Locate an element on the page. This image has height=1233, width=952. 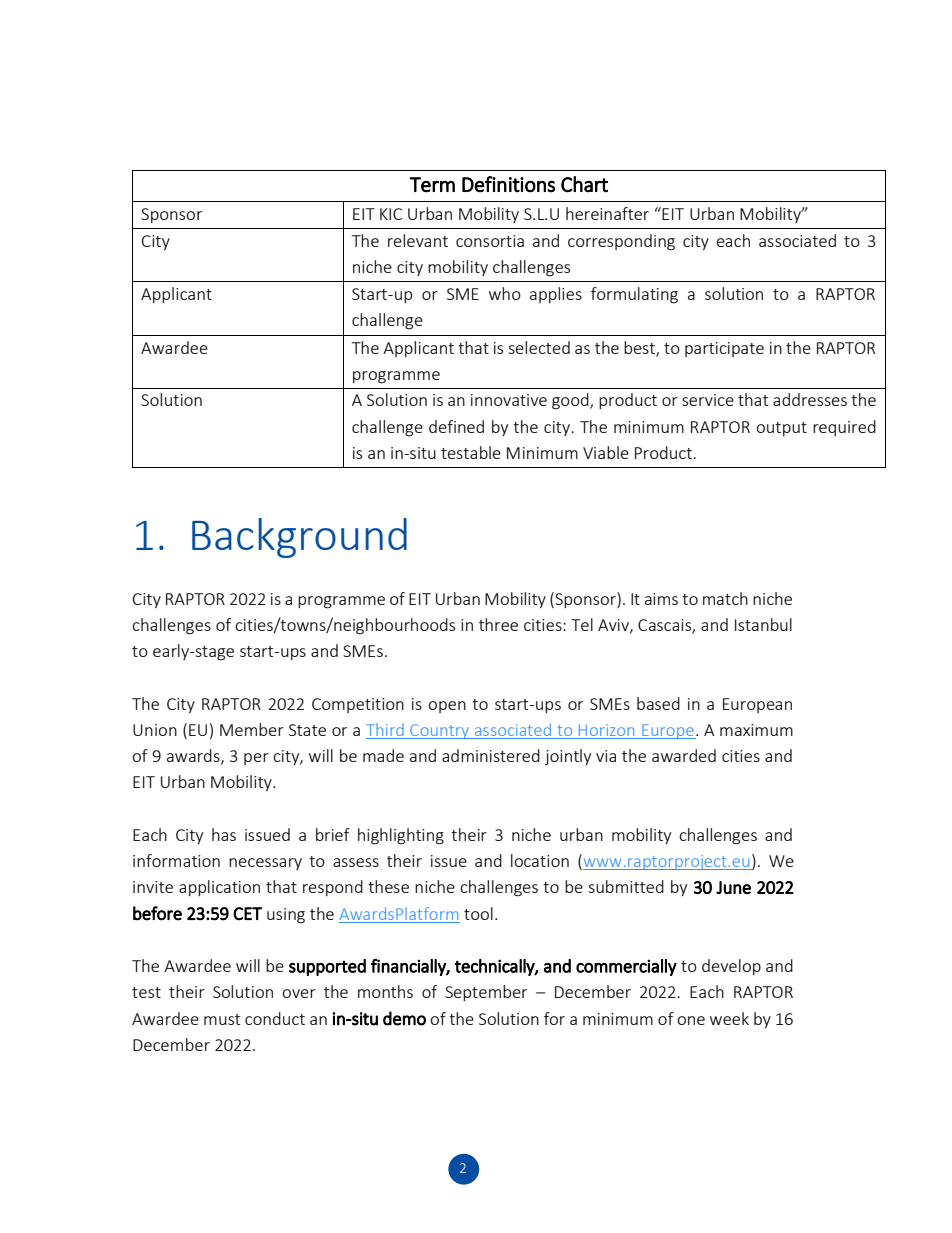
Istanbul is located at coordinates (763, 624).
